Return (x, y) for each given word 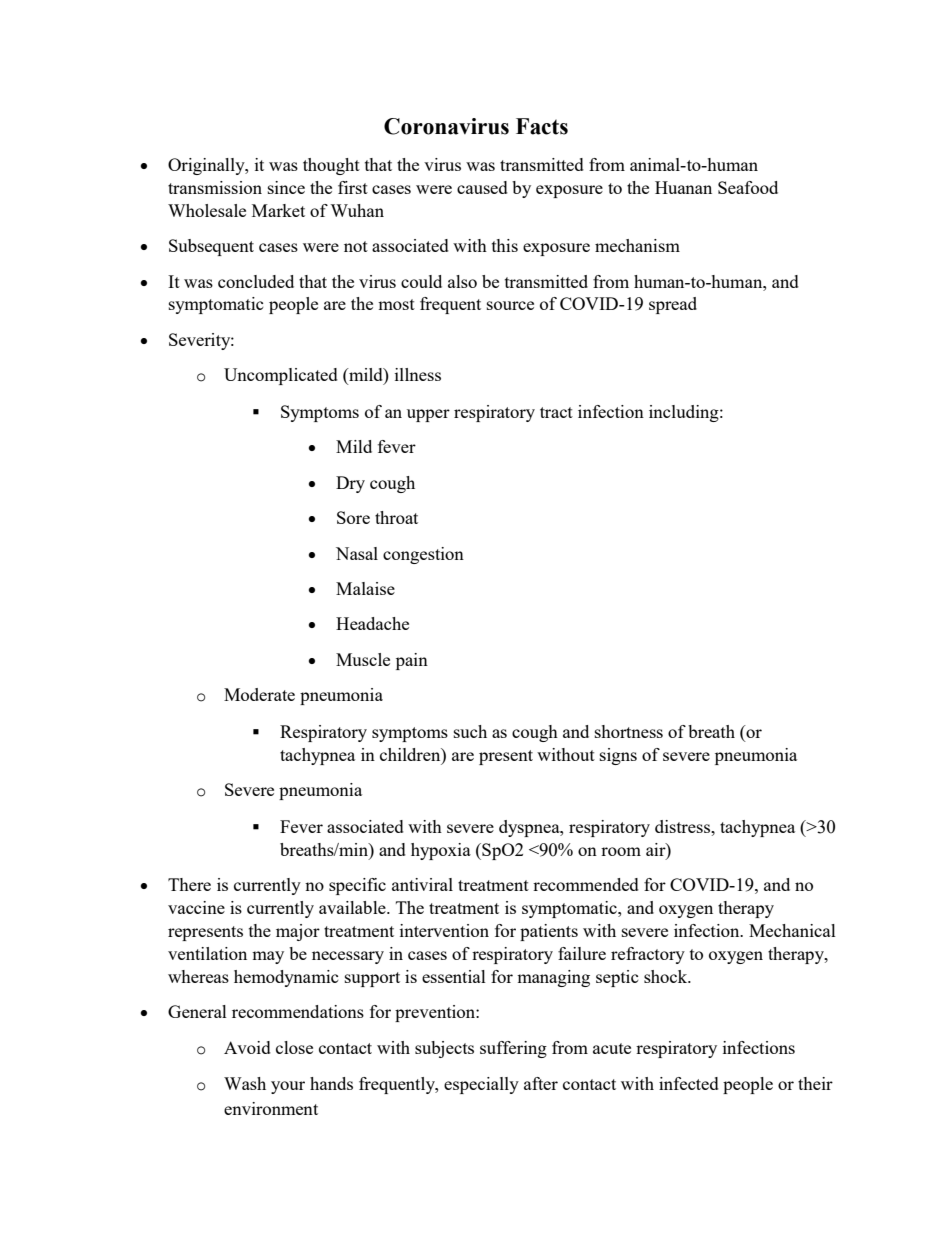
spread (673, 305)
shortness (629, 731)
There (189, 884)
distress (683, 826)
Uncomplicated (281, 376)
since (286, 187)
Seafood (748, 187)
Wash (245, 1083)
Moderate (259, 694)
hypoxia (441, 851)
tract (556, 412)
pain (412, 661)
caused (482, 187)
